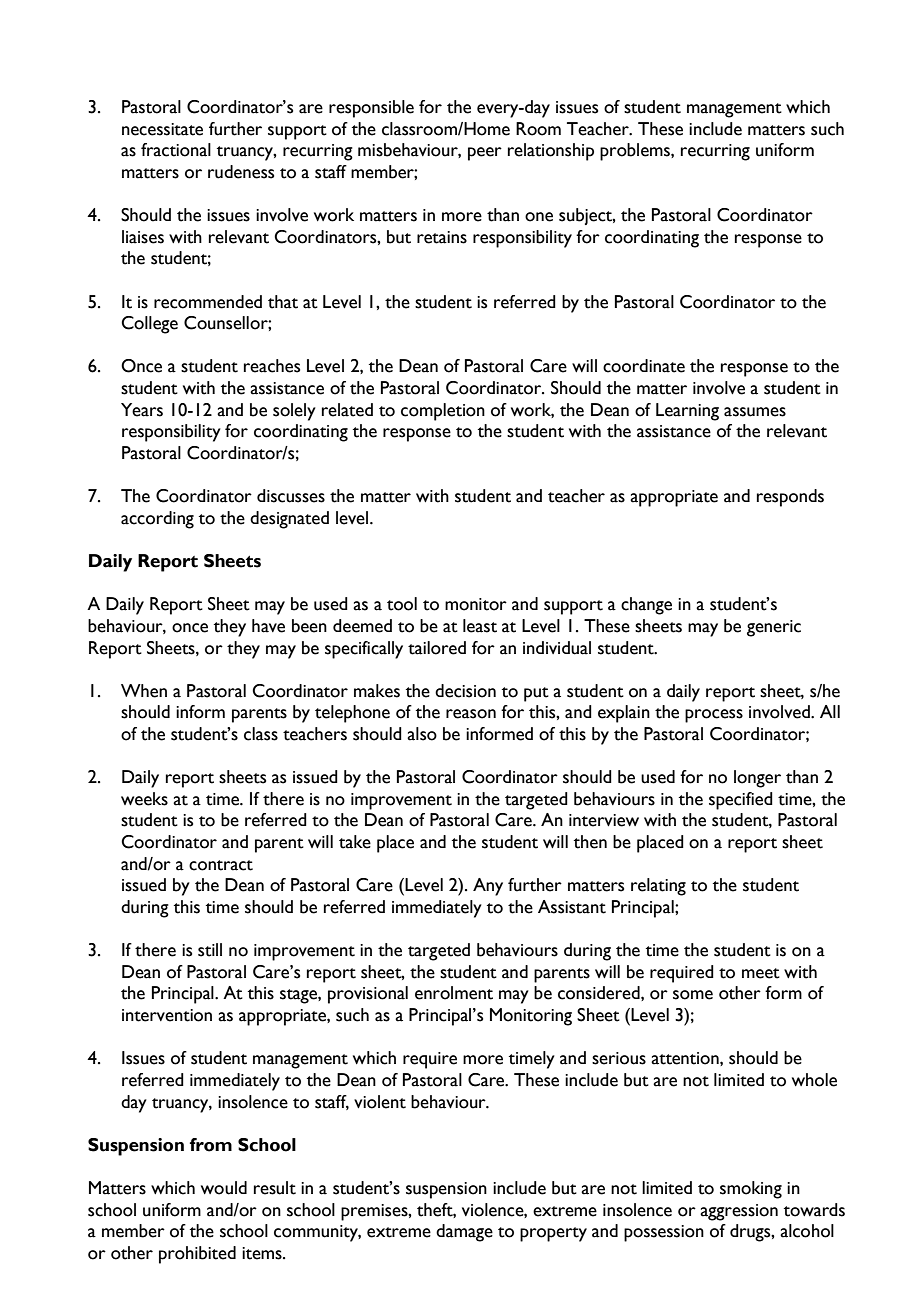 This screenshot has width=924, height=1308. Describe the element at coordinates (443, 412) in the screenshot. I see `completion` at that location.
